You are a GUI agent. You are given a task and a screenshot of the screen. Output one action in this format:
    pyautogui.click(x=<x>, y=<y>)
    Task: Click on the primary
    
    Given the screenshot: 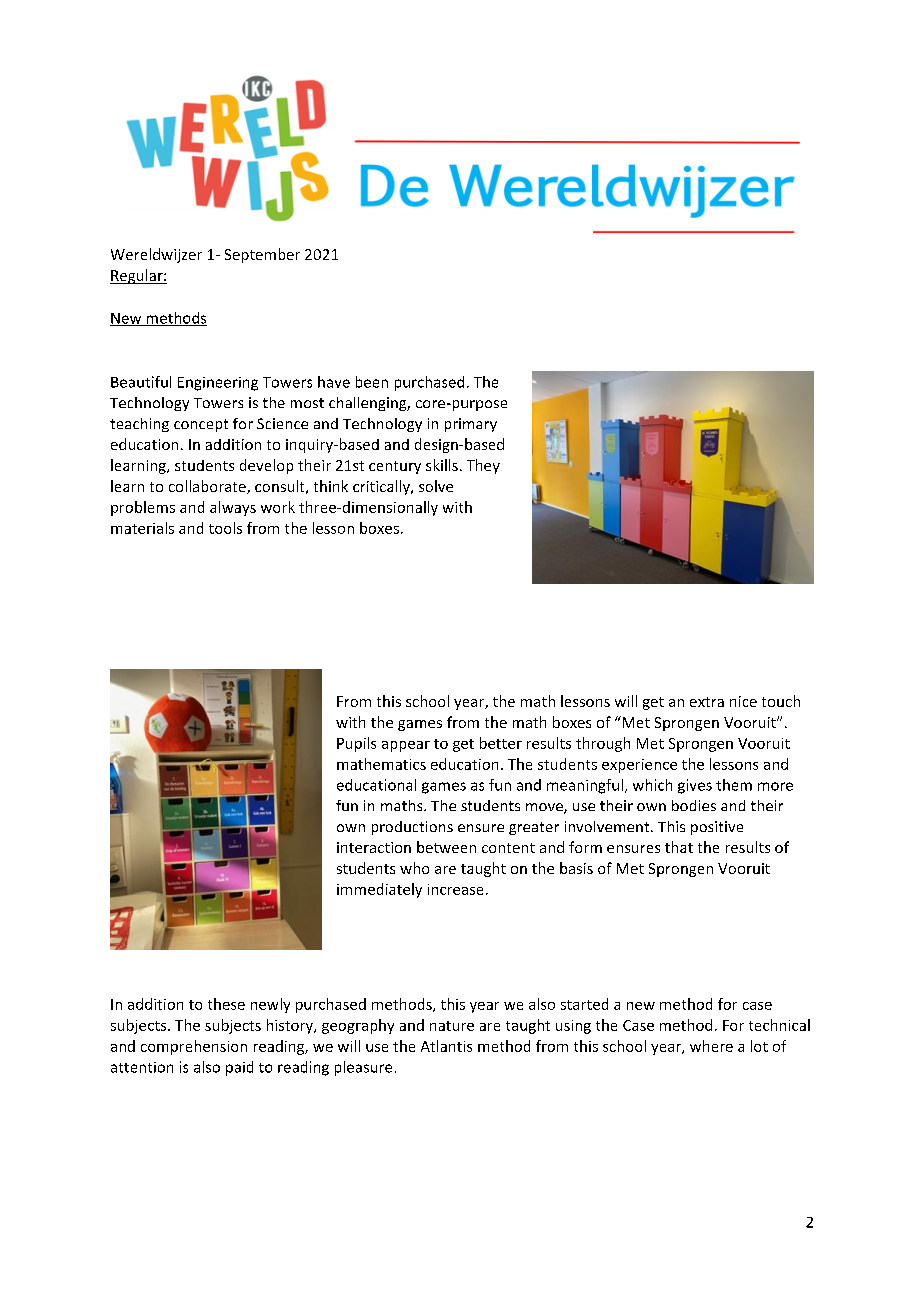 What is the action you would take?
    pyautogui.click(x=471, y=425)
